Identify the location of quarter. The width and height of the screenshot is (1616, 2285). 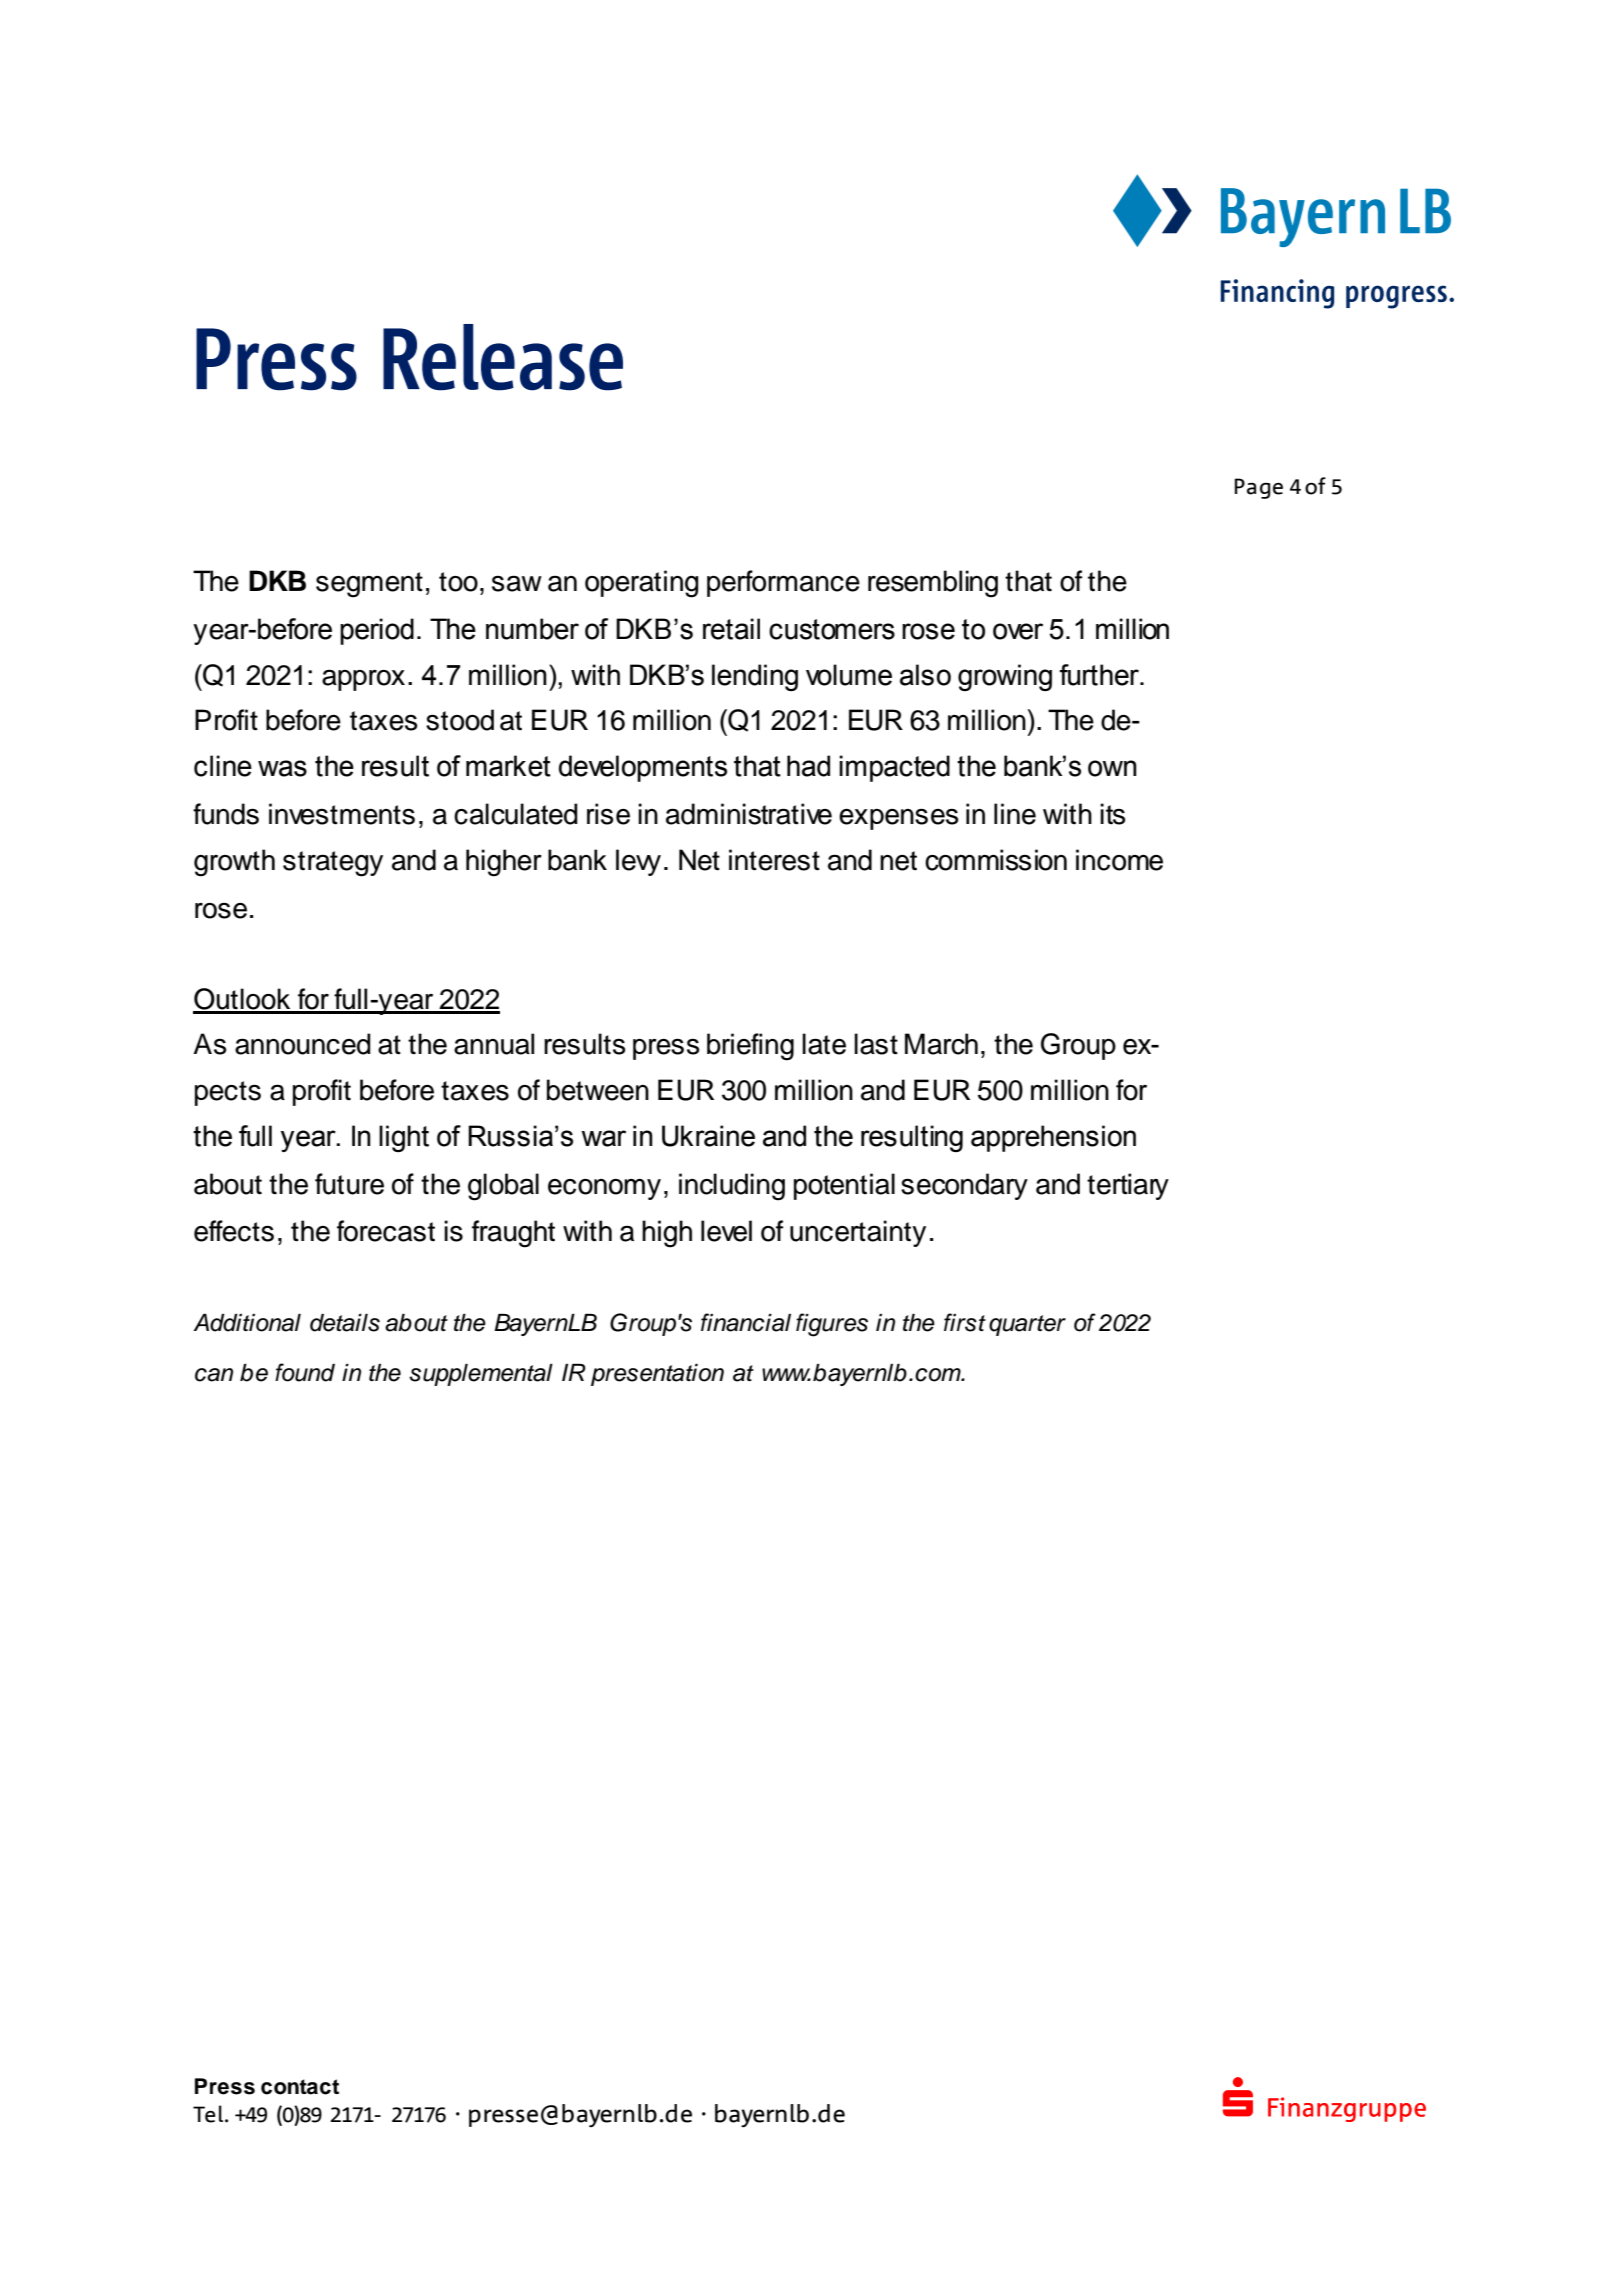
(1027, 1325).
